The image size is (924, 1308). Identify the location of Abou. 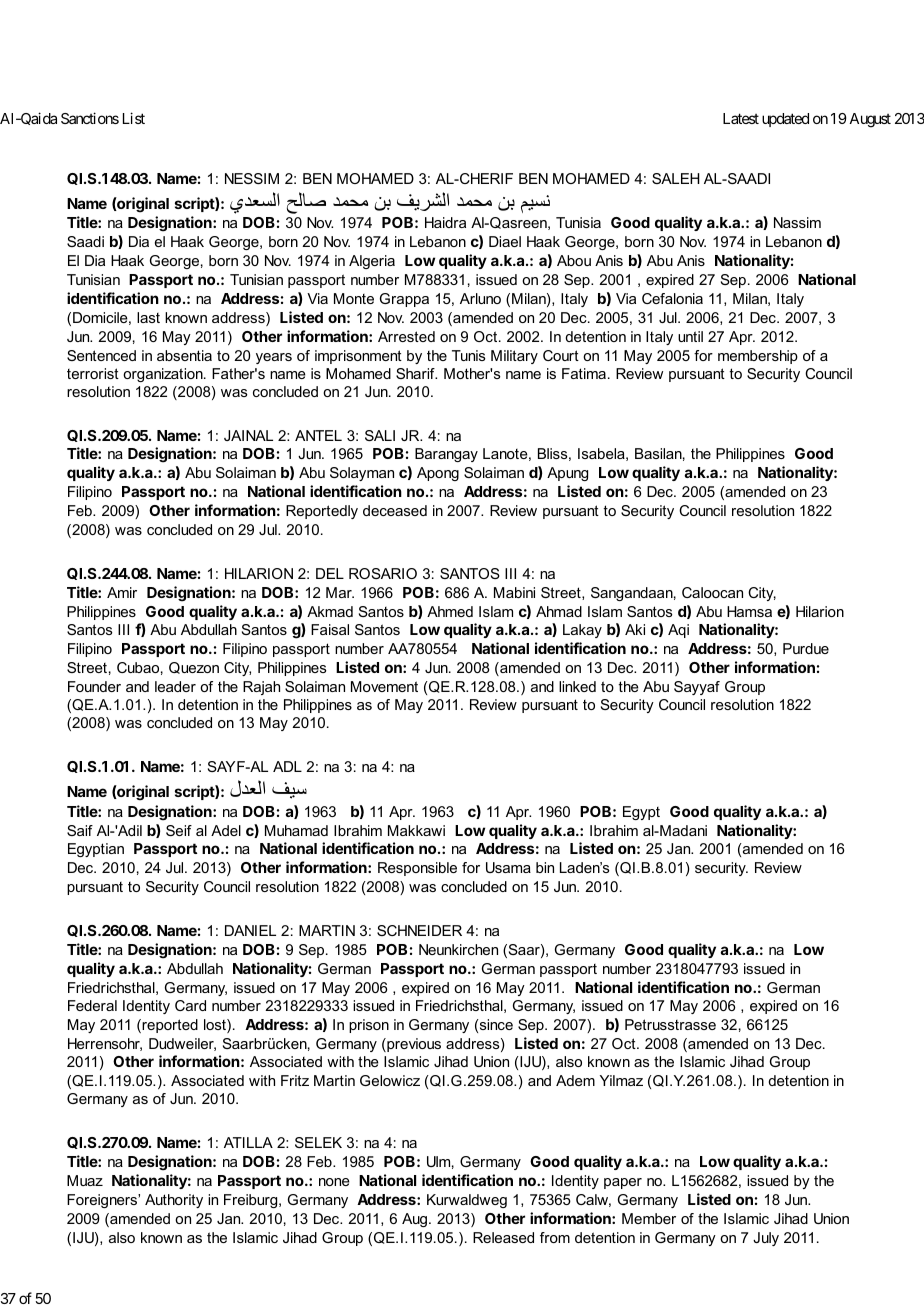
(574, 260).
